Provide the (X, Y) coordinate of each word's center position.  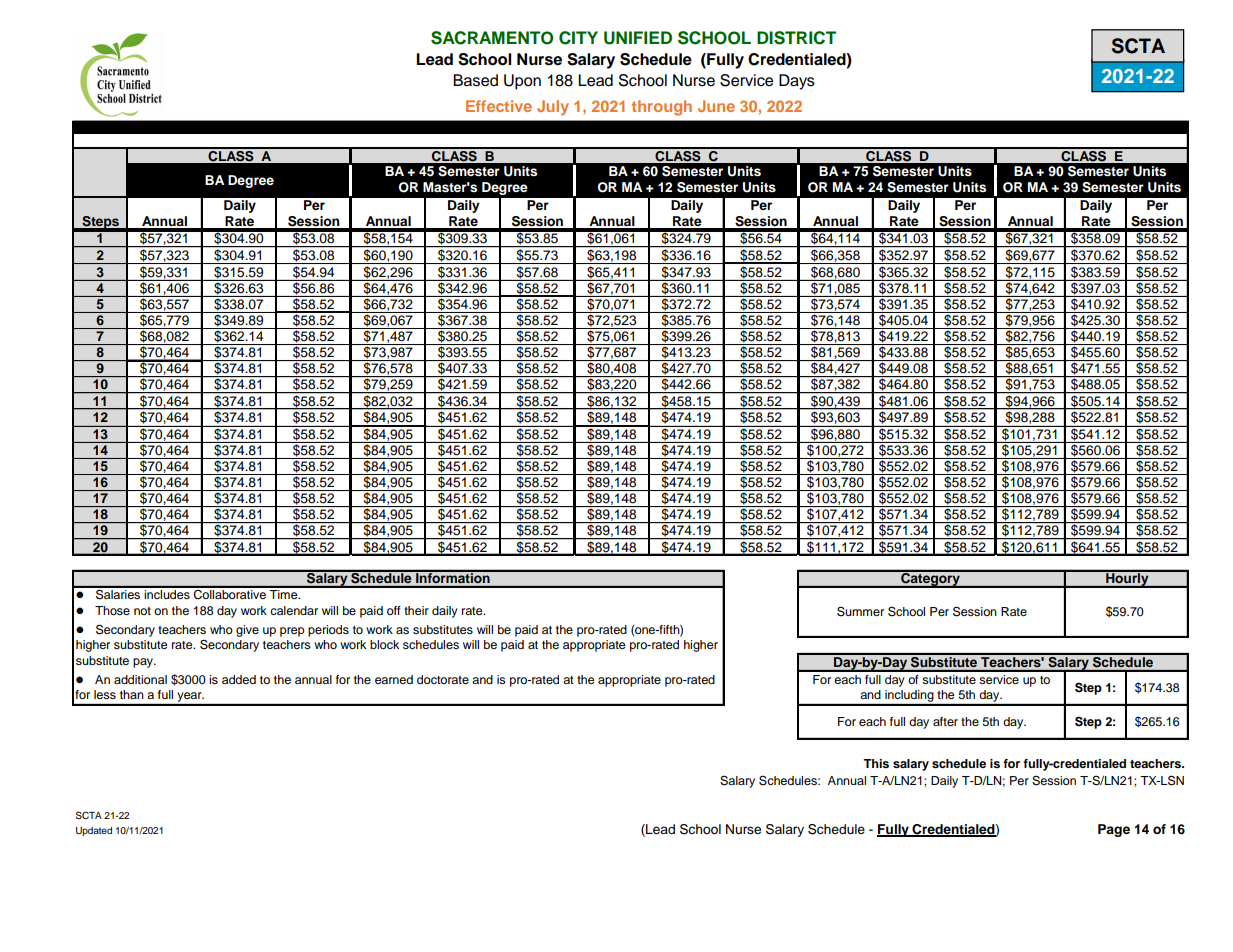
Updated (94, 831)
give (247, 631)
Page (1114, 830)
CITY (578, 38)
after (945, 721)
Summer (860, 611)
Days (797, 82)
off (394, 610)
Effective (499, 106)
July (553, 108)
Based (475, 80)
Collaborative (230, 593)
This (876, 763)
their (416, 610)
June (716, 106)
